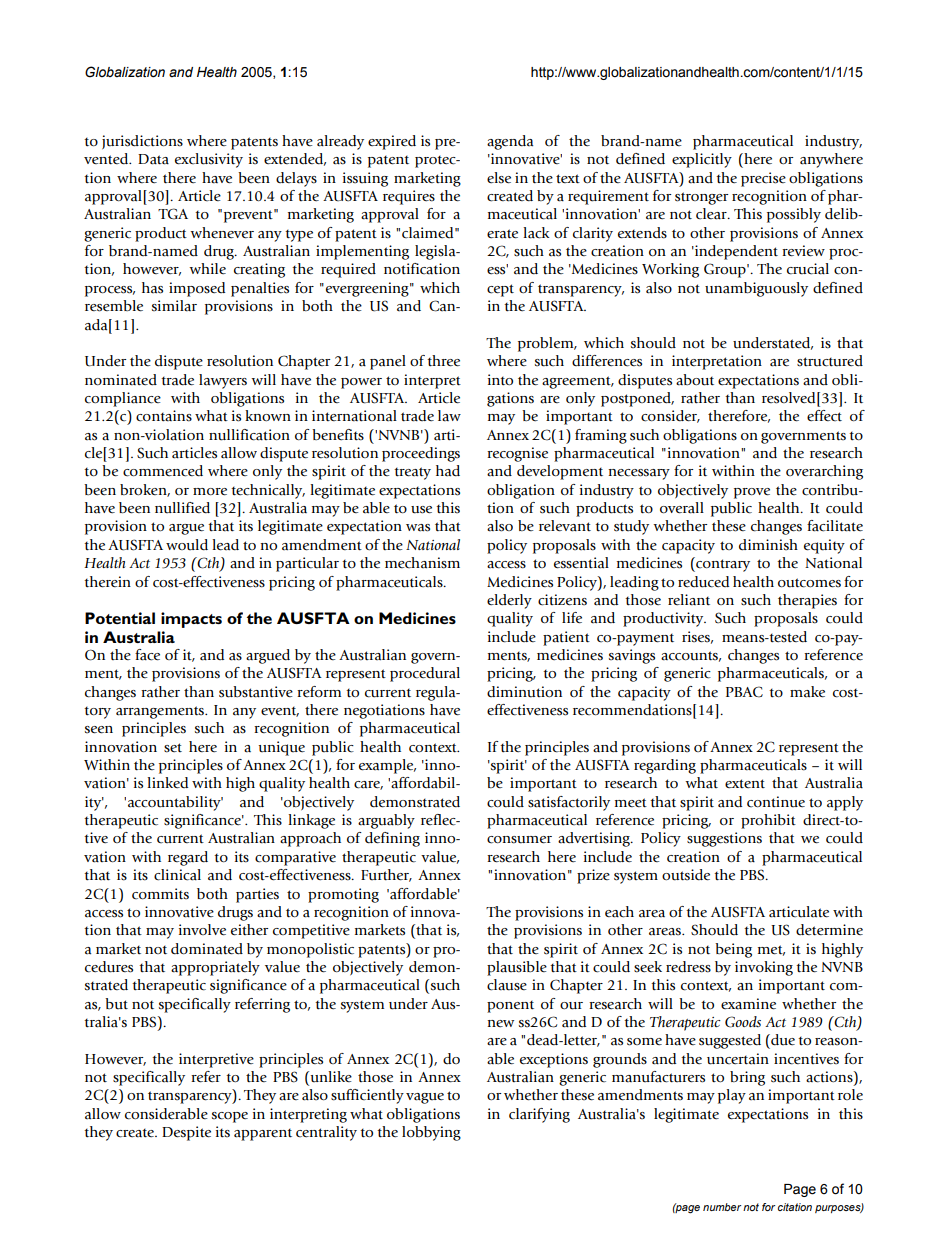 Image resolution: width=952 pixels, height=1237 pixels. What do you see at coordinates (392, 839) in the document?
I see `defining` at bounding box center [392, 839].
